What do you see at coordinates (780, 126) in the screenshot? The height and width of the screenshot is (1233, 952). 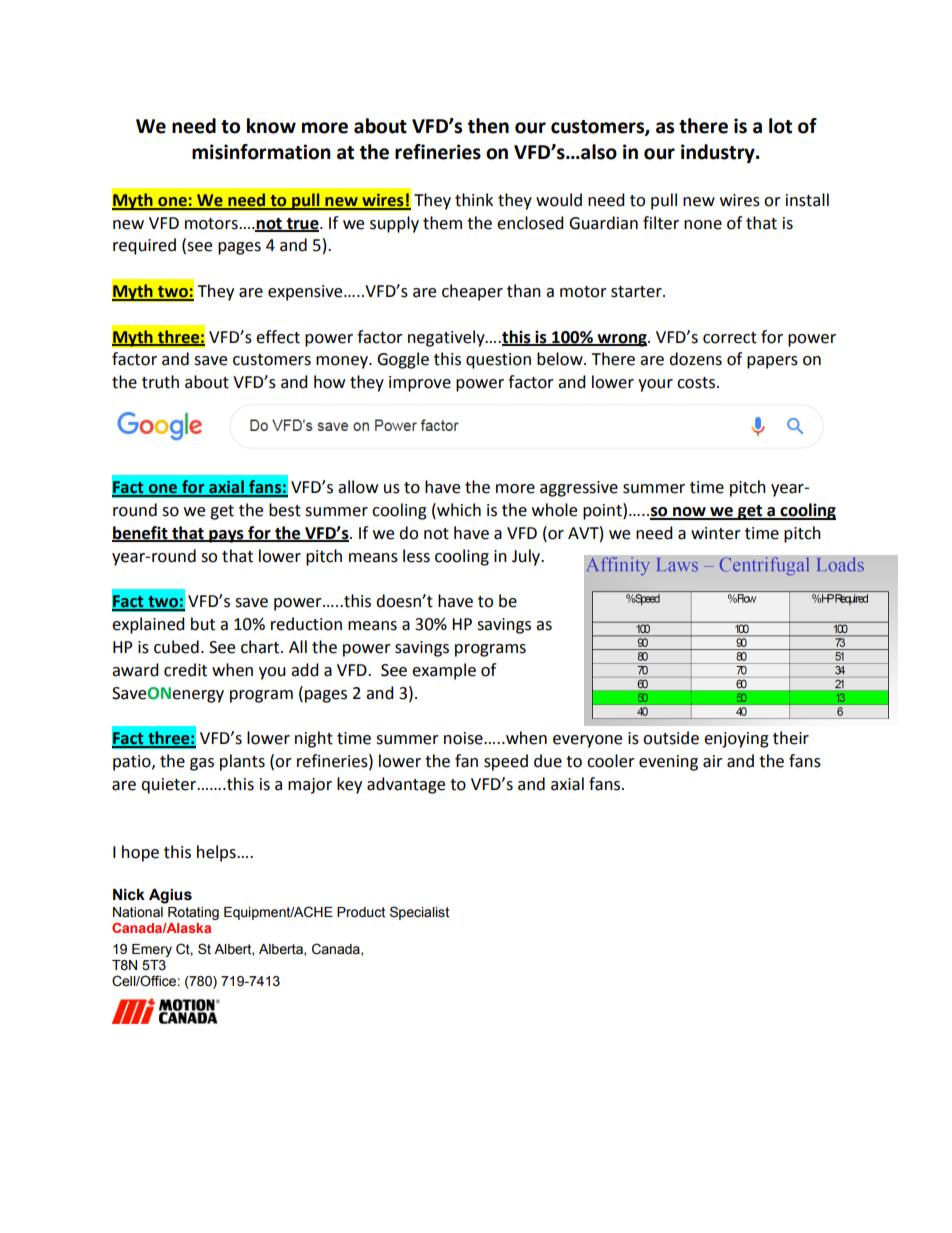 I see `lot` at bounding box center [780, 126].
